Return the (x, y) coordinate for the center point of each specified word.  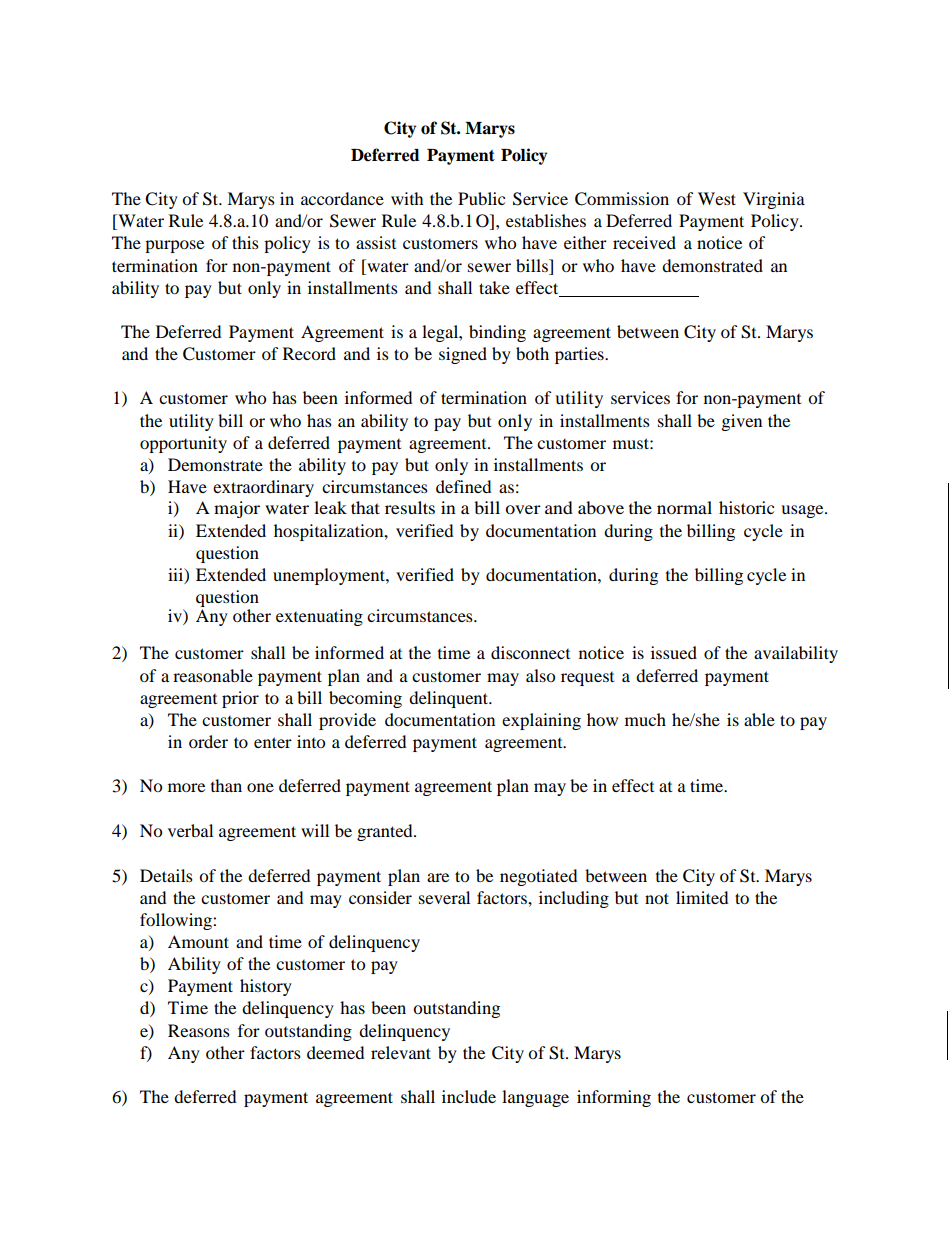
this (245, 242)
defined (463, 486)
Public (481, 198)
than (226, 785)
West (717, 198)
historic (746, 507)
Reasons (199, 1030)
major (237, 509)
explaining (541, 721)
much (645, 719)
